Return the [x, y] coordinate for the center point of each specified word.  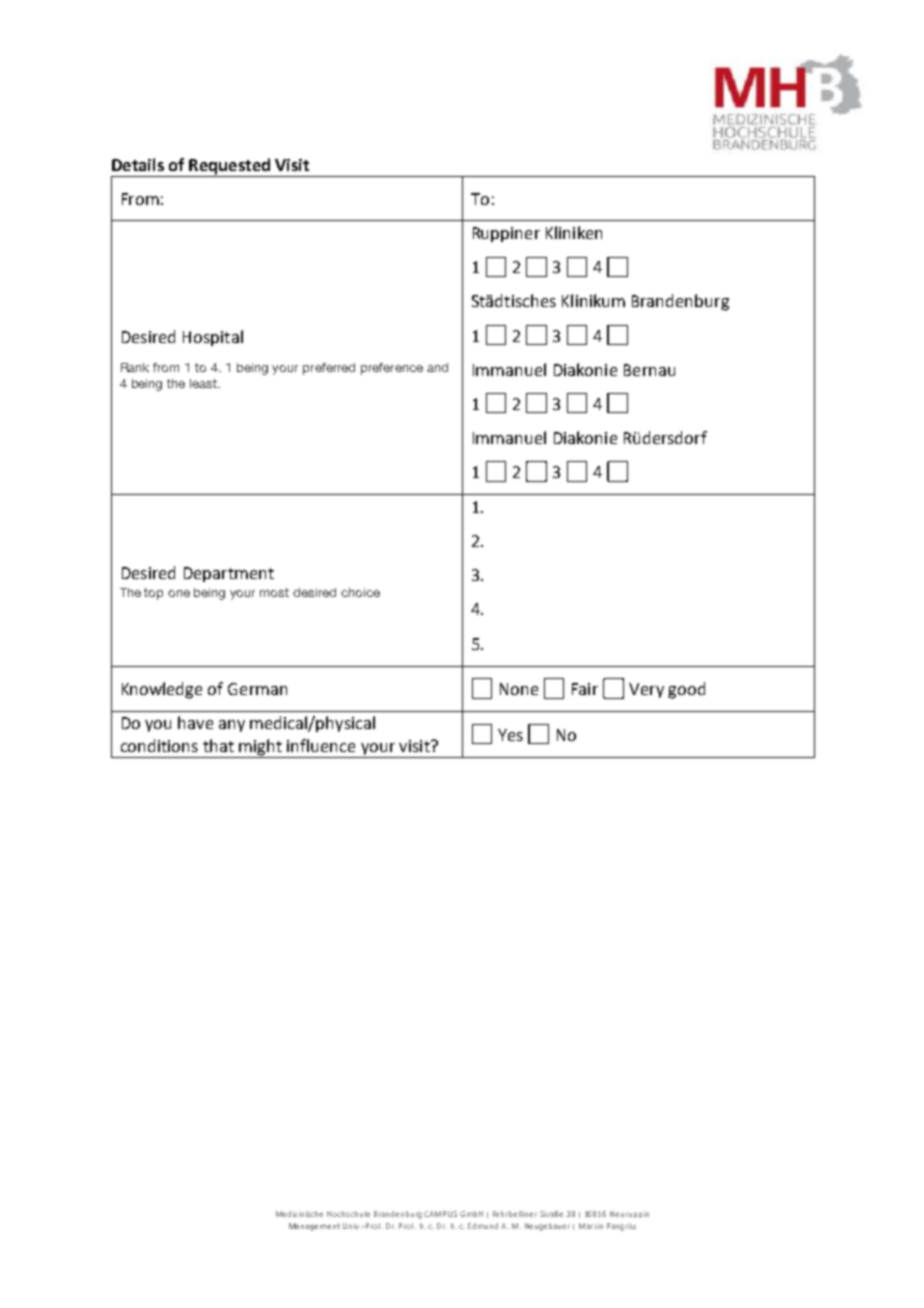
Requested [229, 167]
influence [321, 745]
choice [360, 592]
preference [392, 369]
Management [314, 1227]
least [204, 383]
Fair [585, 689]
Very [646, 690]
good [686, 690]
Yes [510, 735]
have [195, 722]
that [218, 745]
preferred [329, 369]
